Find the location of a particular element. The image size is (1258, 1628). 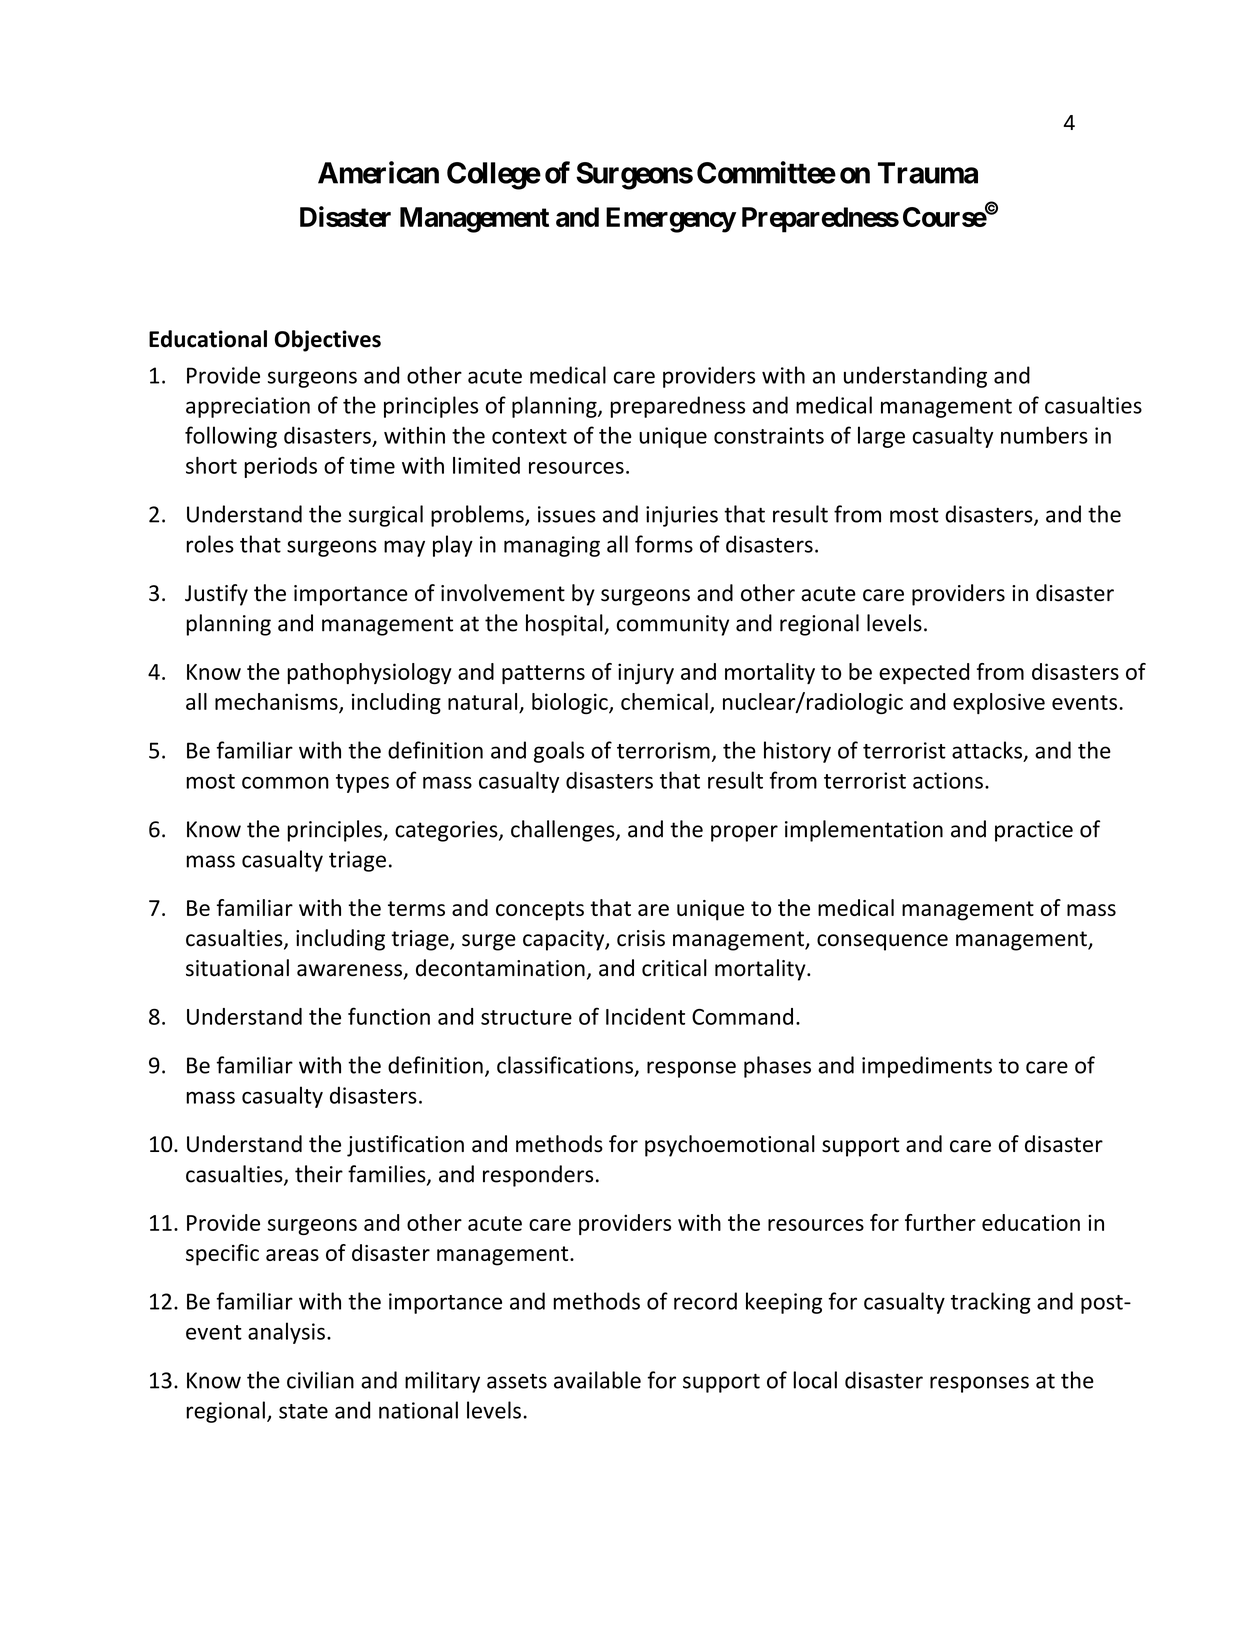

function is located at coordinates (389, 1016).
